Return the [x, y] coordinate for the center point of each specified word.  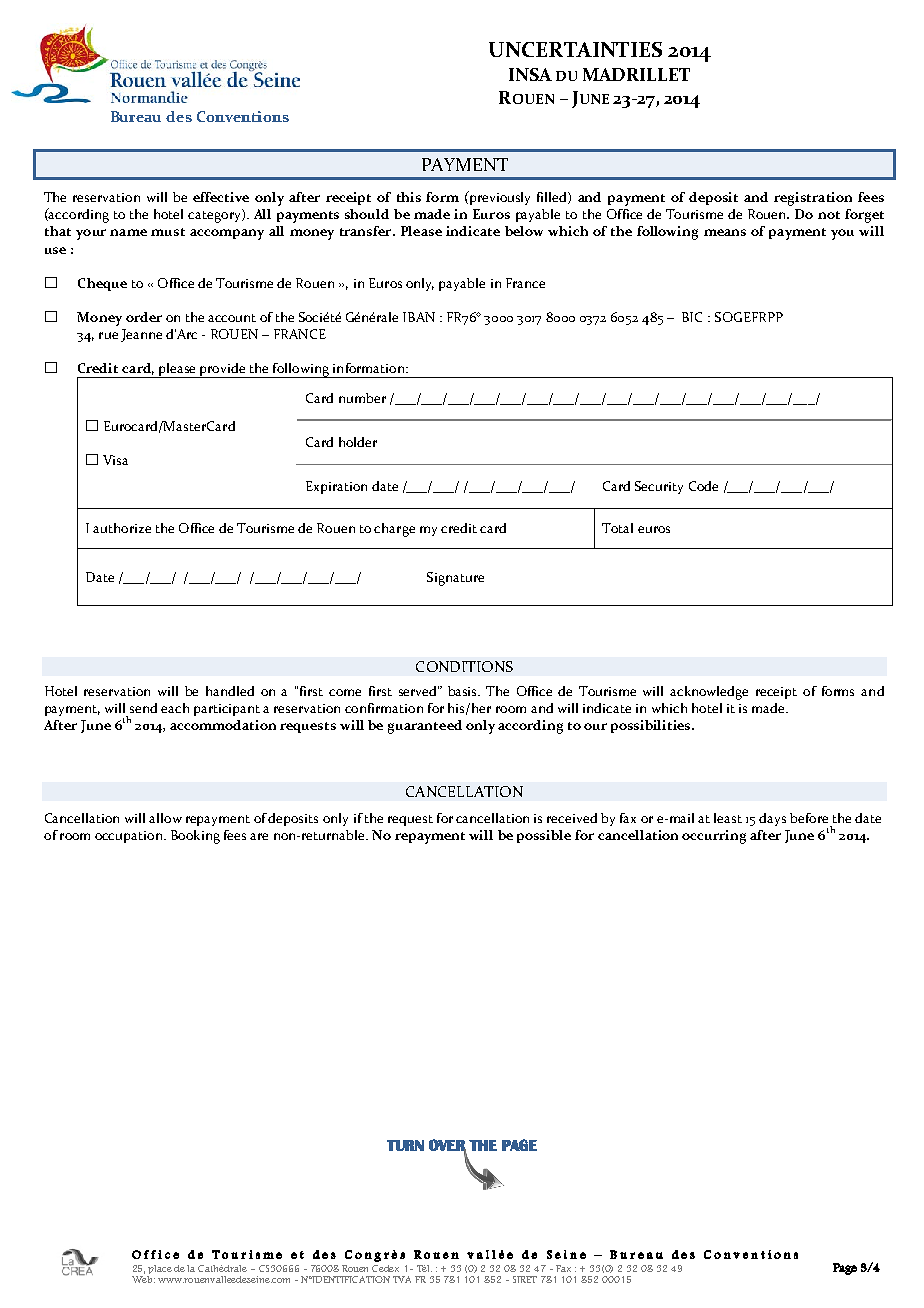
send [143, 708]
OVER [447, 1146]
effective [221, 197]
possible [544, 836]
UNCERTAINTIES [575, 49]
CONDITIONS [464, 666]
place [160, 1269]
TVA [402, 1279]
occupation [130, 837]
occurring [714, 837]
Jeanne [141, 335]
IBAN [419, 317]
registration [813, 199]
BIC [692, 317]
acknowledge [709, 693]
